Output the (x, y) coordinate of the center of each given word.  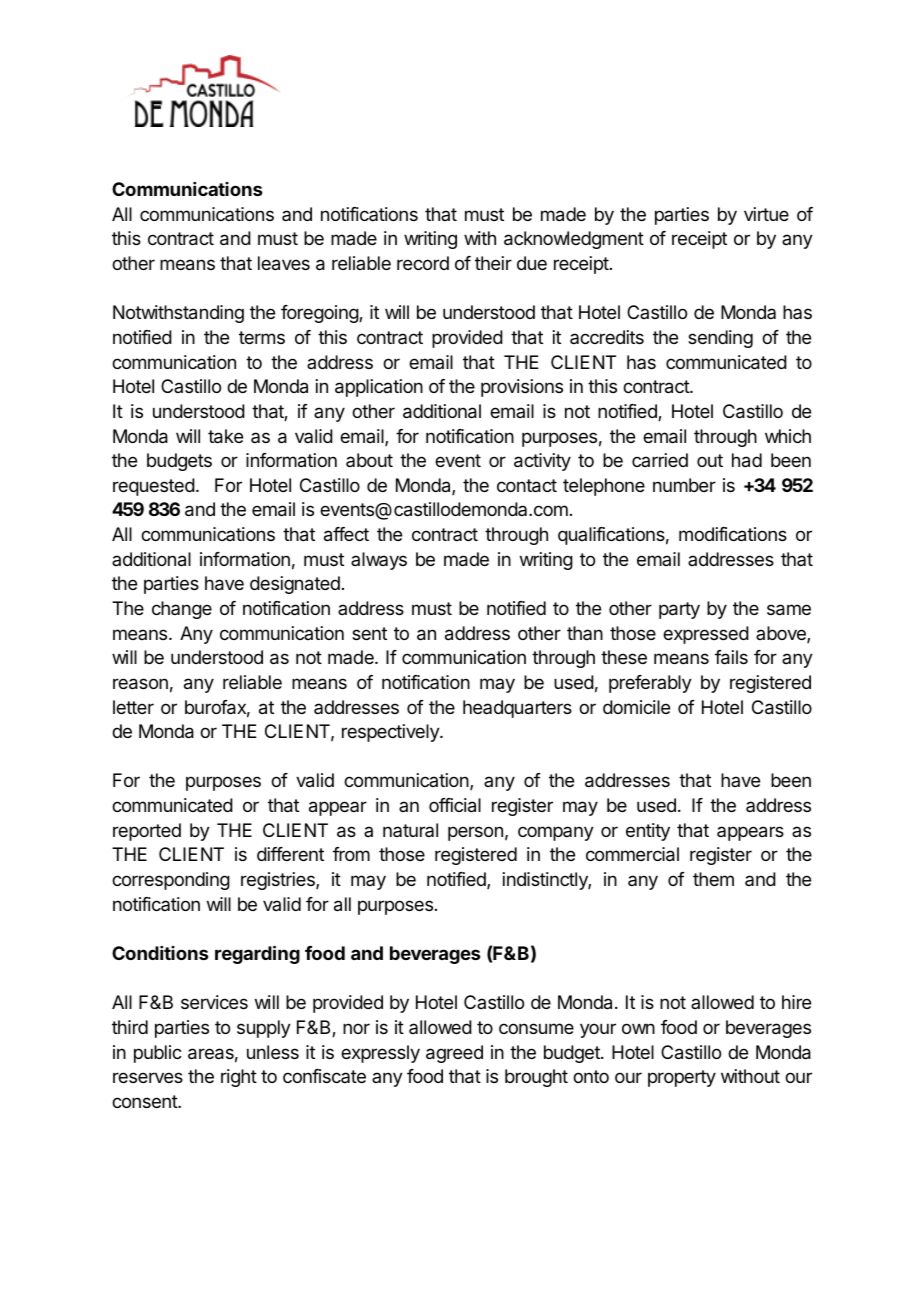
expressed (706, 635)
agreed (454, 1054)
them (713, 879)
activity (542, 462)
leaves (284, 263)
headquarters (517, 709)
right (239, 1078)
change (182, 610)
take (225, 436)
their (493, 263)
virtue (766, 214)
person (475, 833)
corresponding (171, 881)
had (747, 460)
